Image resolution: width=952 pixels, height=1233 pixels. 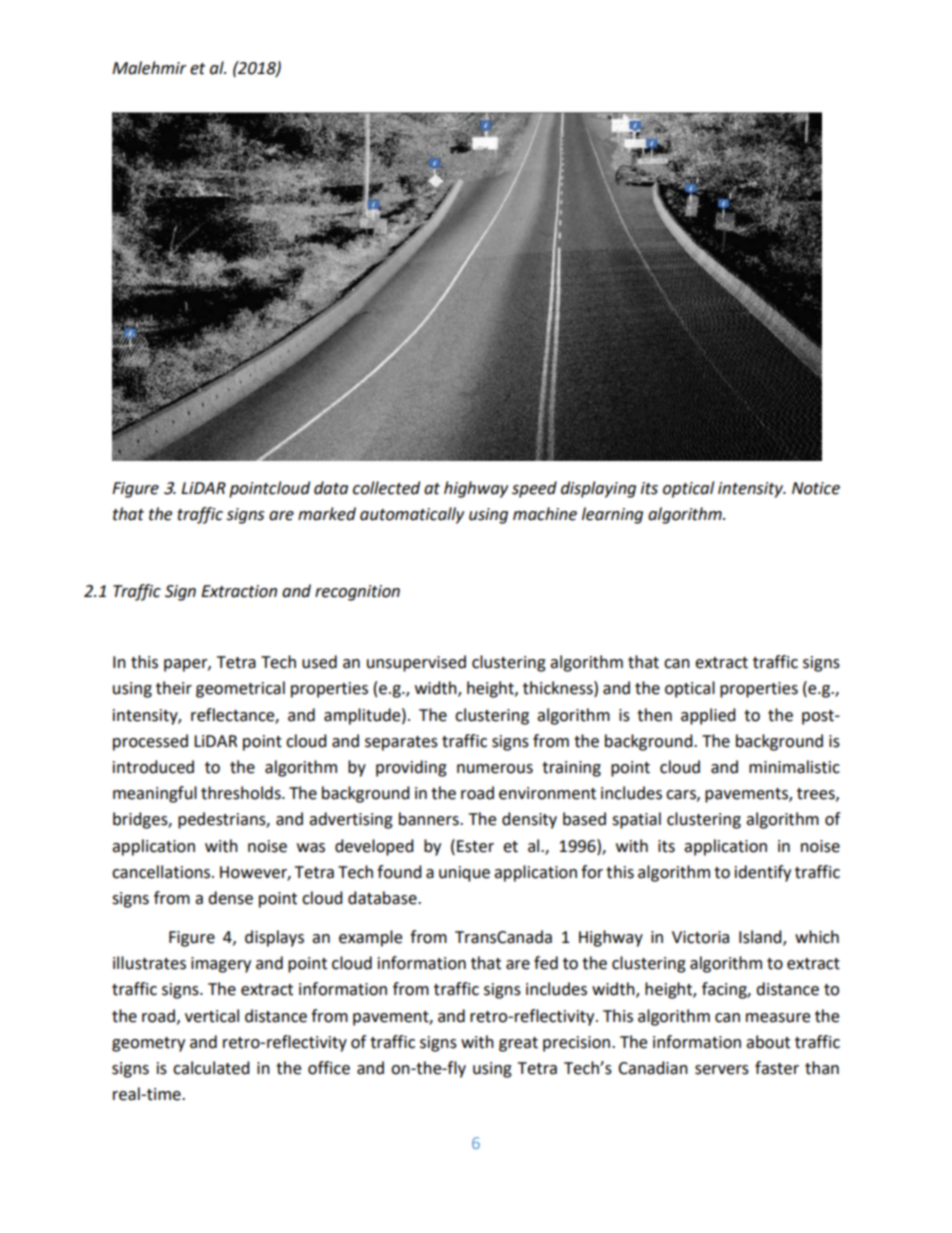 What do you see at coordinates (768, 1042) in the screenshot?
I see `about` at bounding box center [768, 1042].
